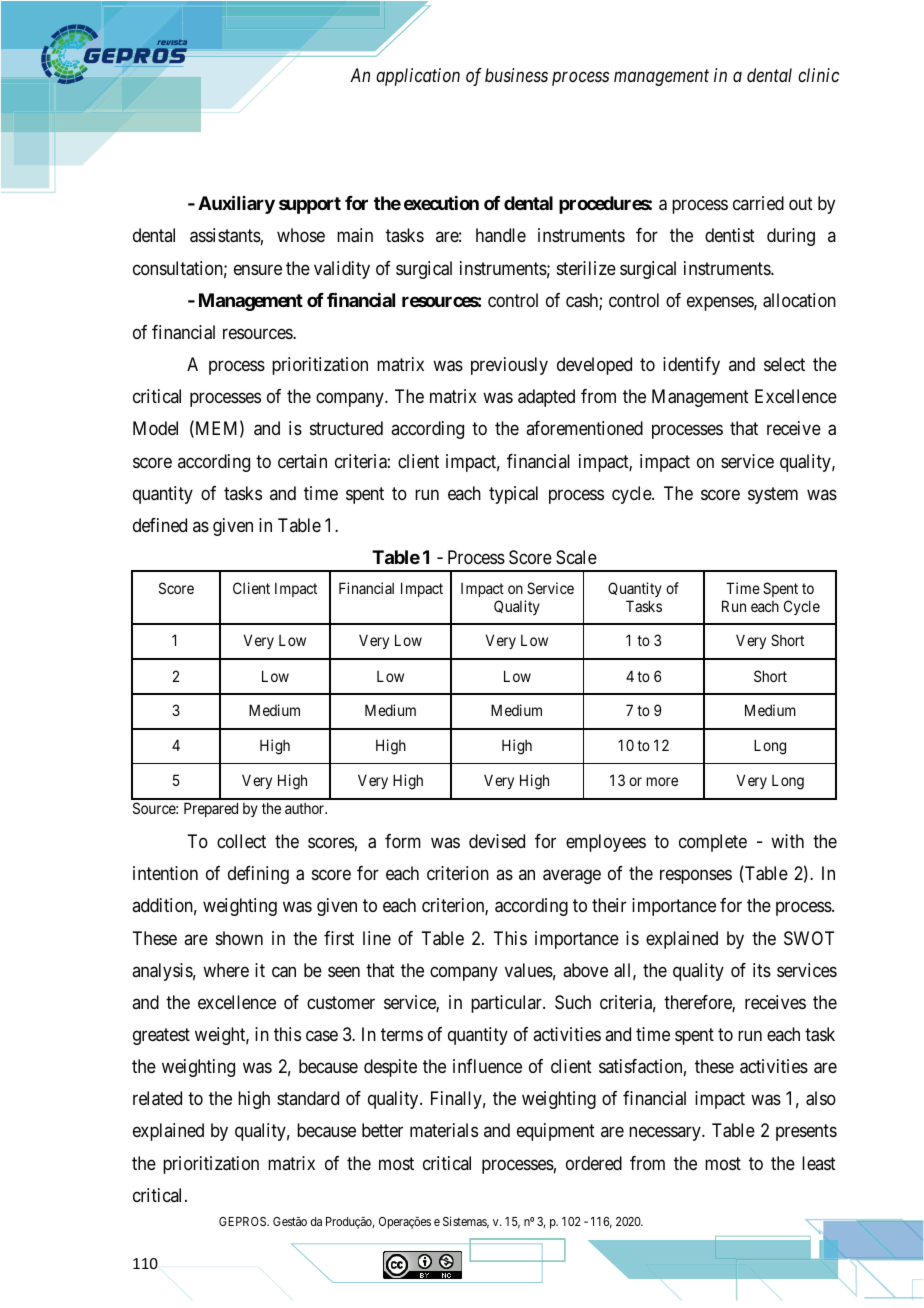  I want to click on system, so click(773, 495).
